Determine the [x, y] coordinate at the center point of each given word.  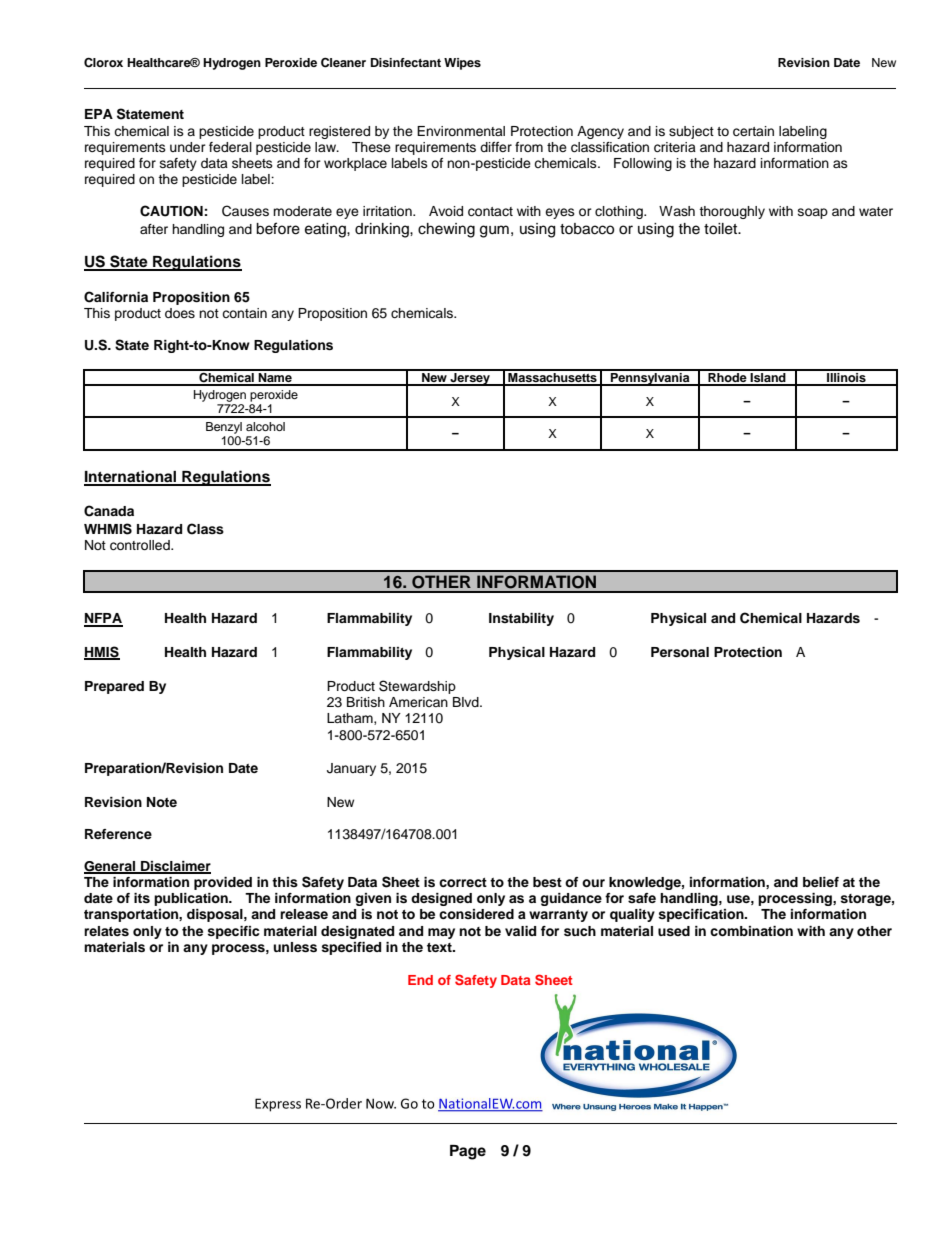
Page [468, 1152]
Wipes [462, 64]
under [188, 147]
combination [751, 931]
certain [753, 131]
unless [295, 947]
